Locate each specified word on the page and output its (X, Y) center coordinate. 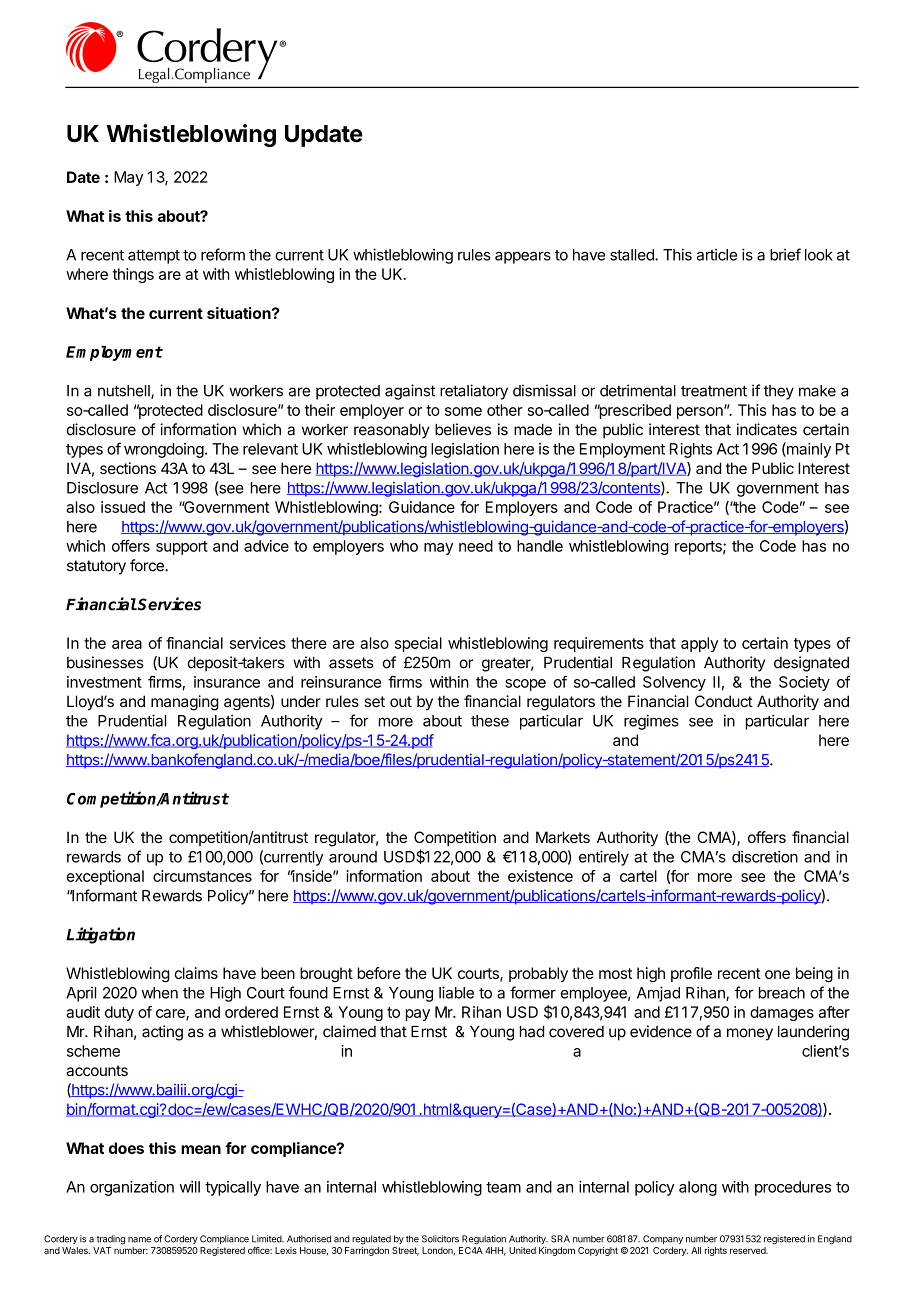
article (717, 255)
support (182, 548)
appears (523, 258)
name (139, 1240)
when (160, 993)
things (133, 275)
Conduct (724, 701)
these (490, 721)
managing (185, 703)
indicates (767, 429)
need (476, 546)
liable (456, 992)
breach (782, 993)
